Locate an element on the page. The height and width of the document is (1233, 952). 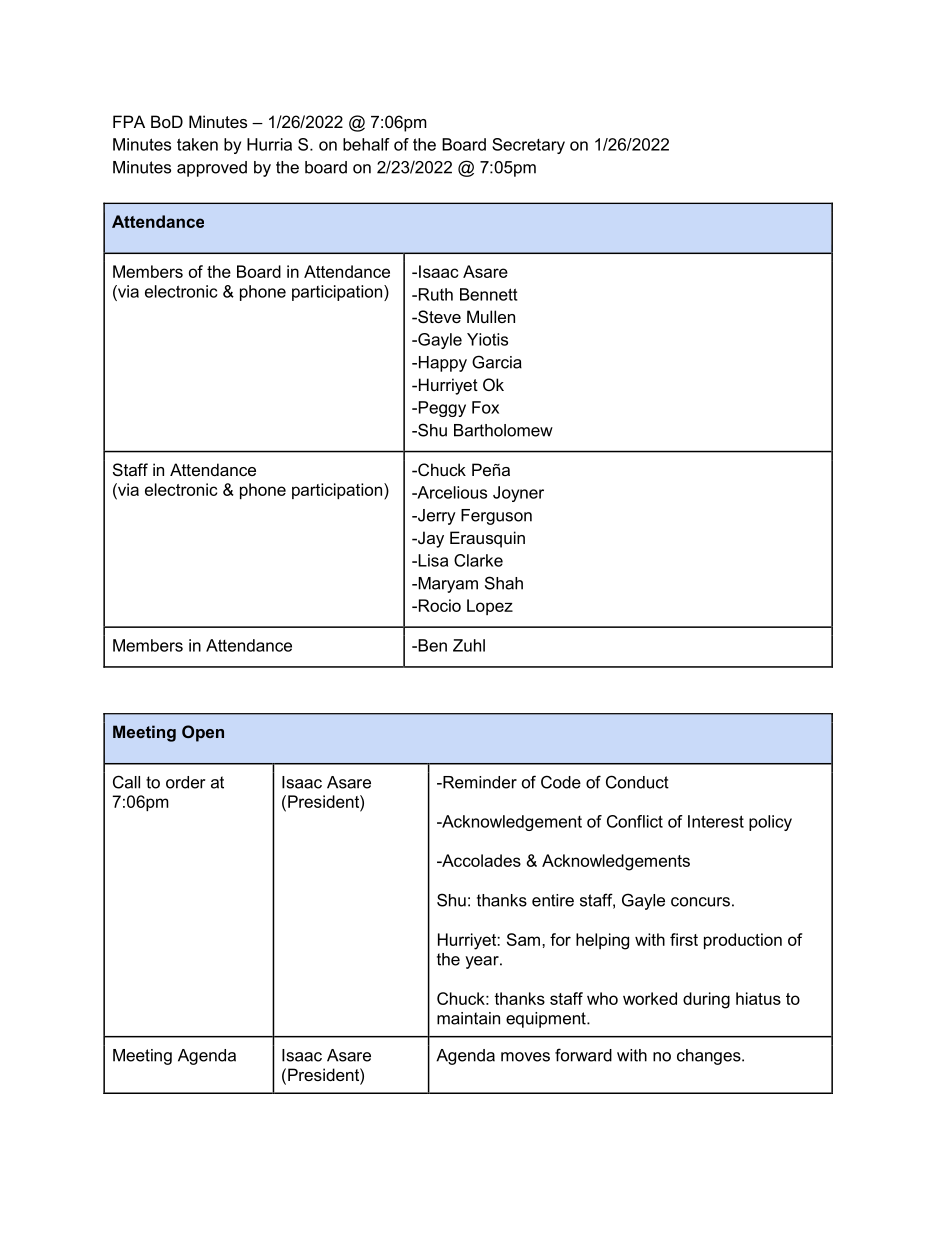
maintain is located at coordinates (468, 1018).
